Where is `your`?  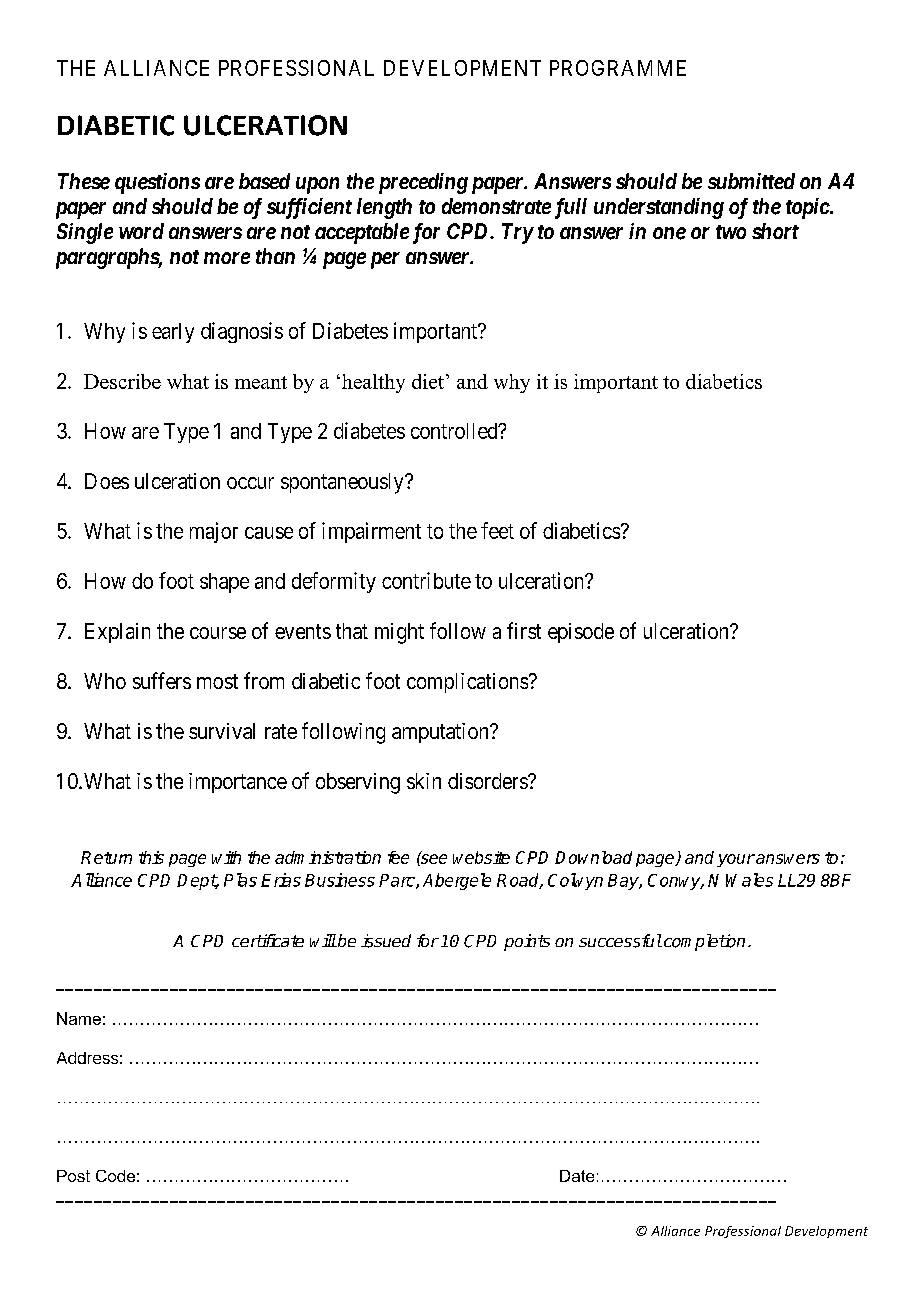 your is located at coordinates (736, 860).
